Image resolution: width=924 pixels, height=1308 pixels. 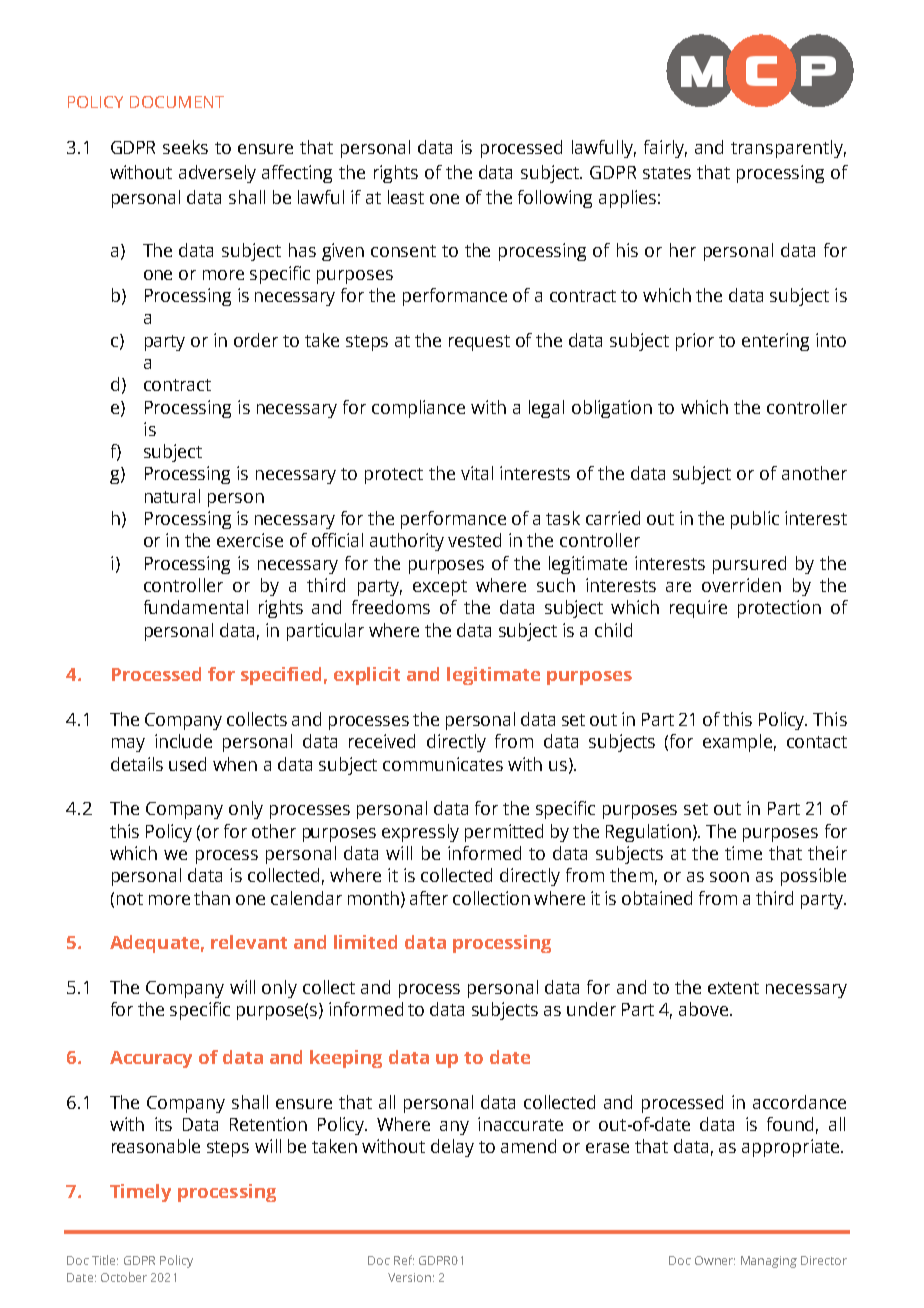 I want to click on include, so click(x=183, y=741).
